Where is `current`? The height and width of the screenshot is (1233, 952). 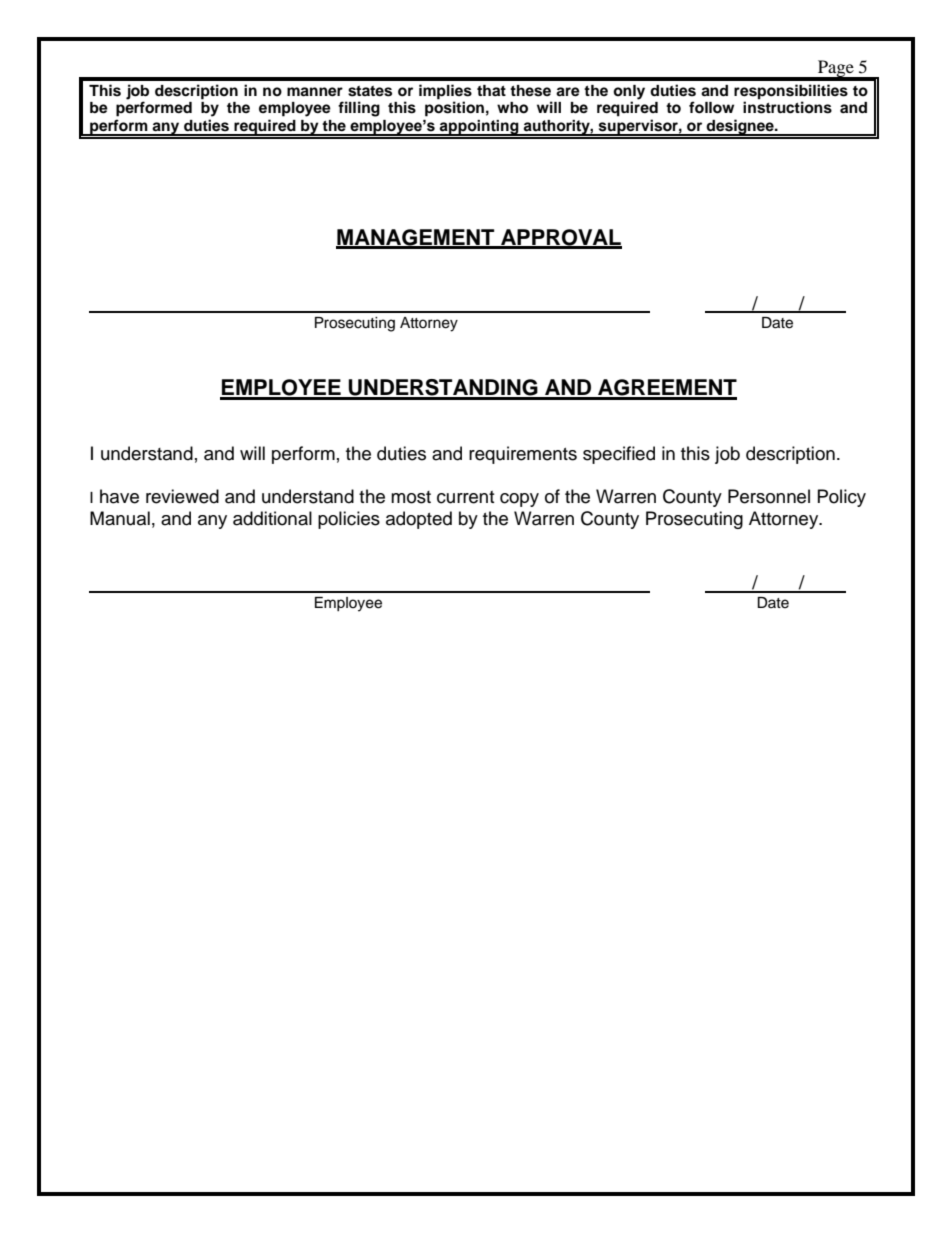
current is located at coordinates (465, 497).
